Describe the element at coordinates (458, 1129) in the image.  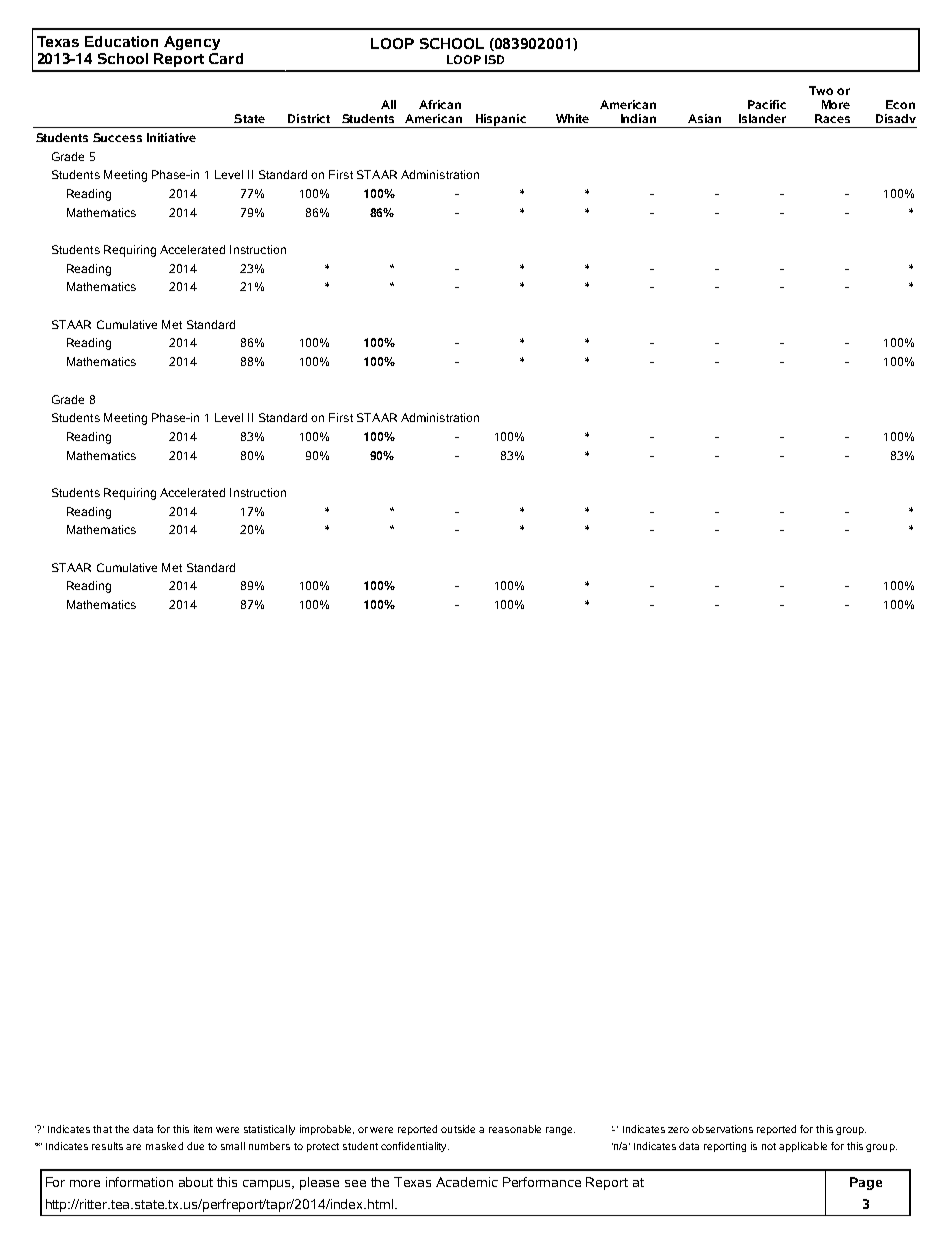
I see `outside` at that location.
